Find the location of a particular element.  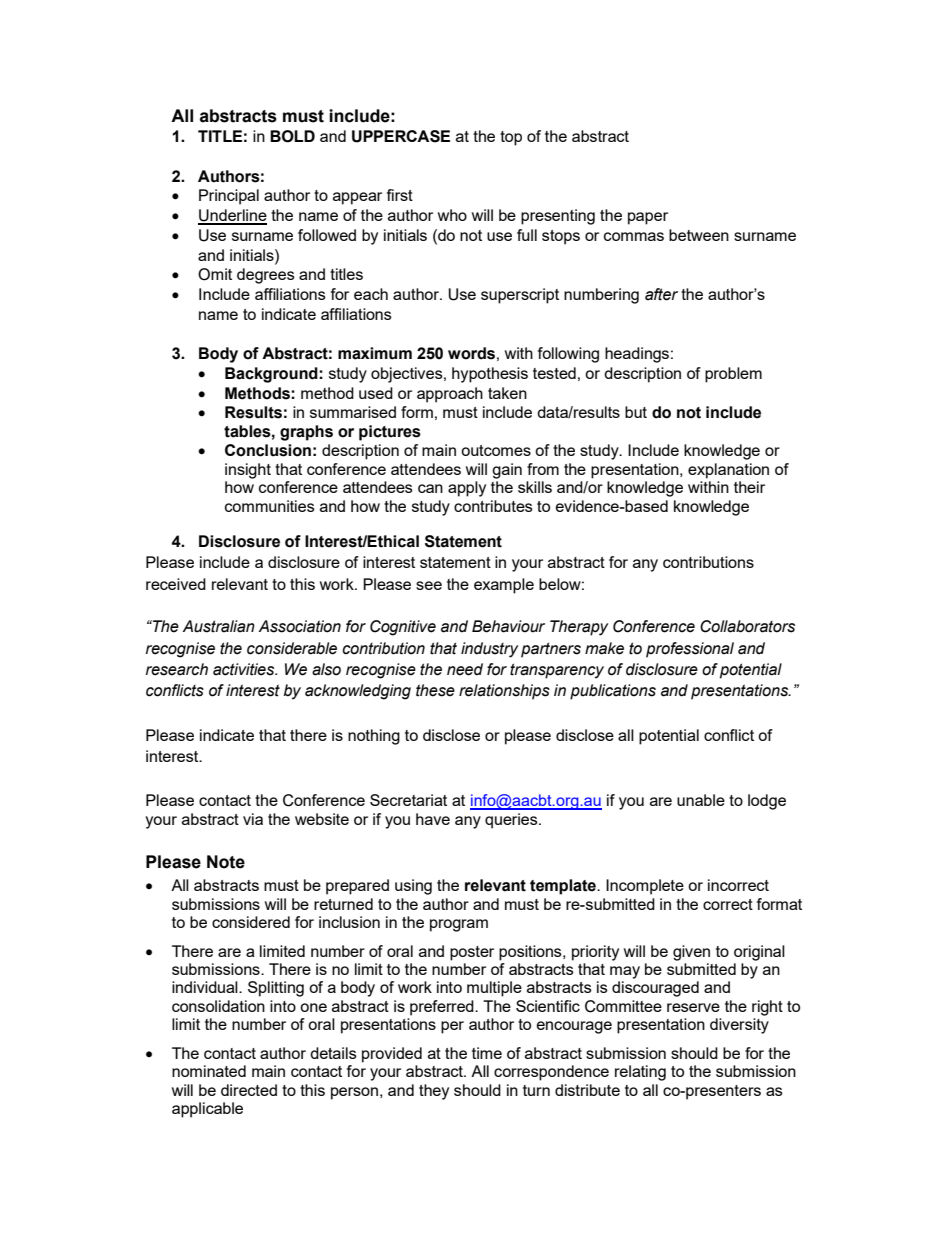

Principal is located at coordinates (229, 197).
